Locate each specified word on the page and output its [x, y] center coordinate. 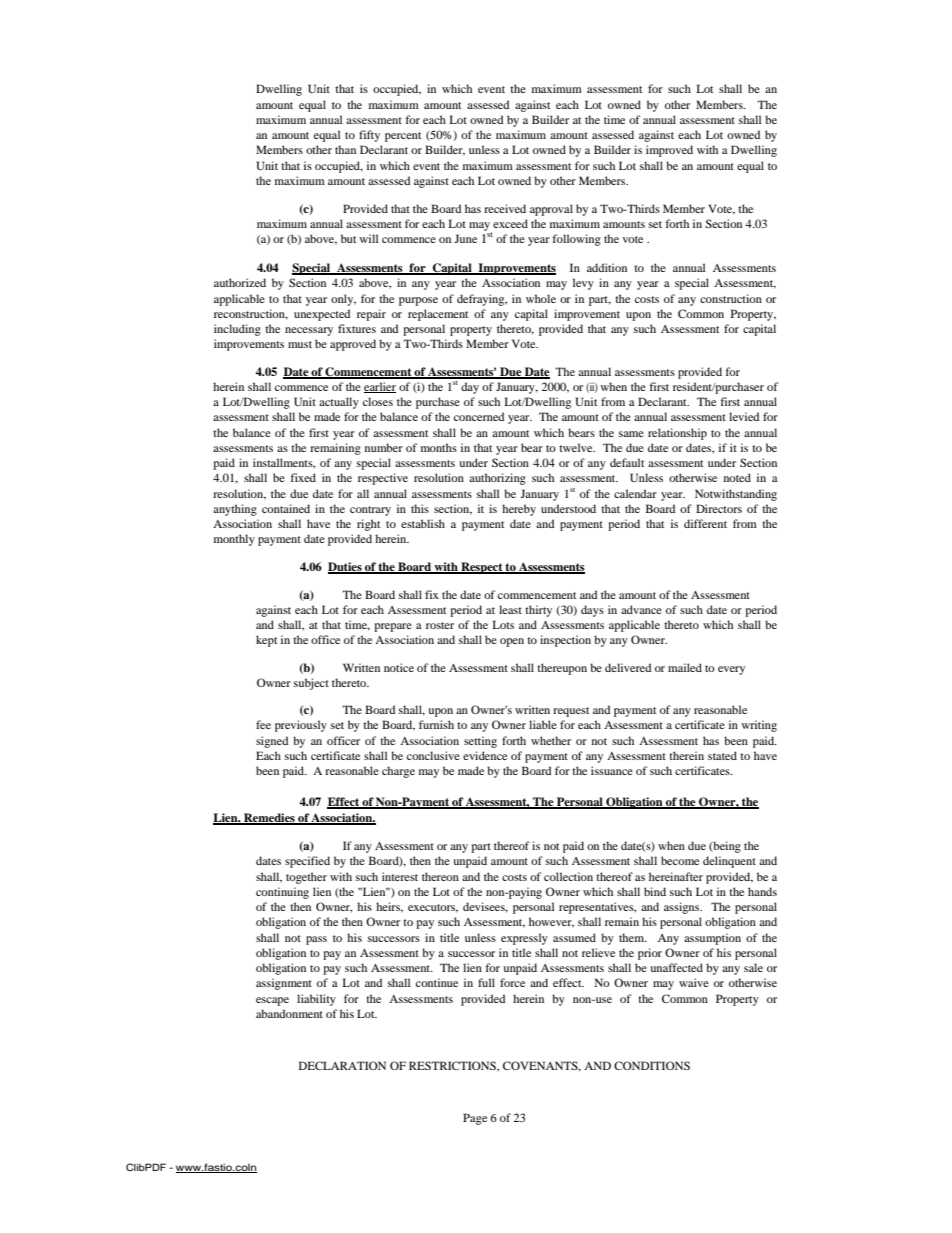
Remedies [269, 819]
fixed [303, 477]
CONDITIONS [652, 1065]
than [345, 149]
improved [669, 151]
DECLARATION [342, 1065]
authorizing [497, 479]
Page [475, 1119]
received [505, 208]
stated [722, 755]
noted [737, 477]
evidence [485, 755]
